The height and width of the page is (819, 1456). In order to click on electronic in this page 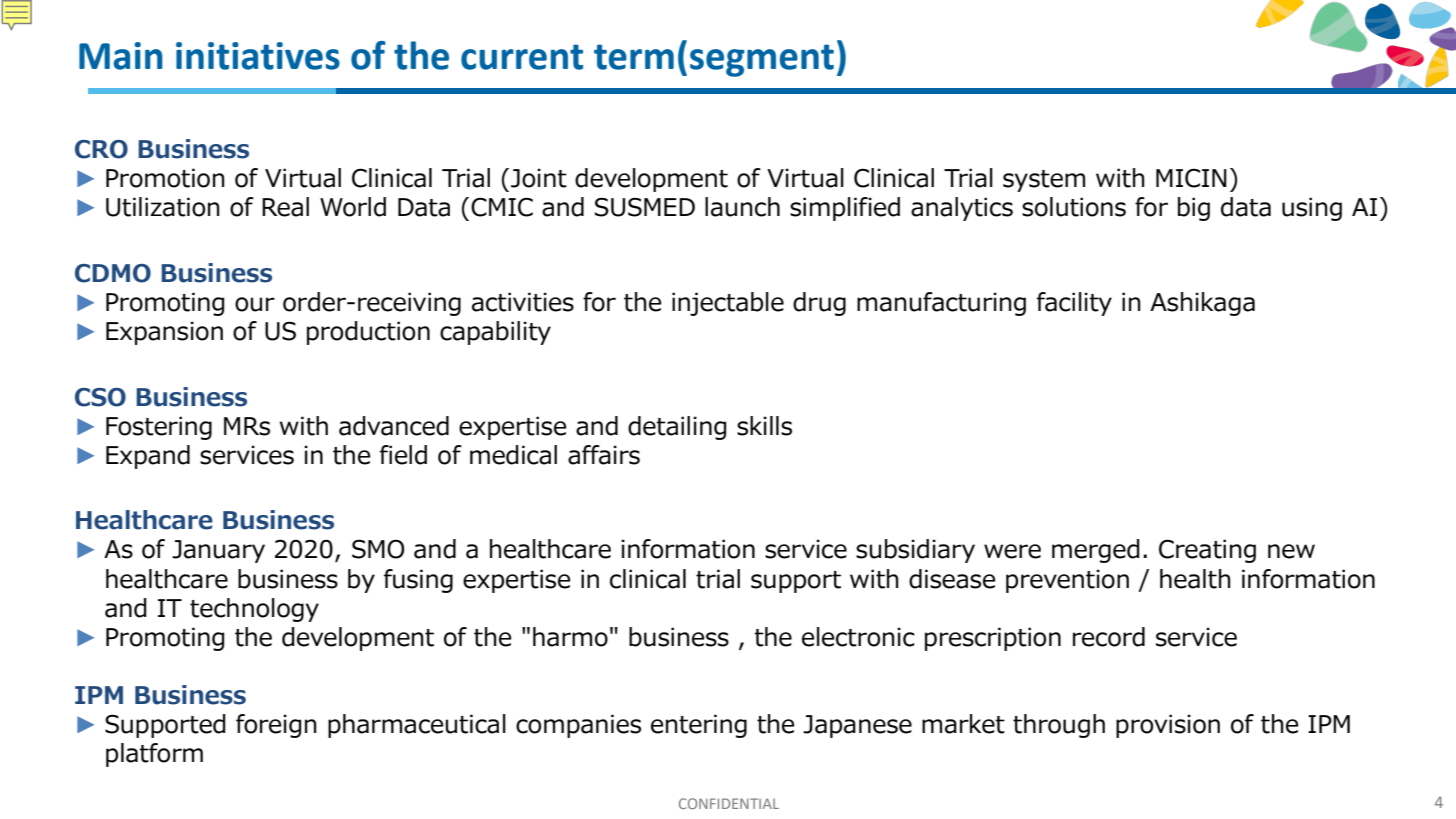, I will do `click(858, 637)`.
